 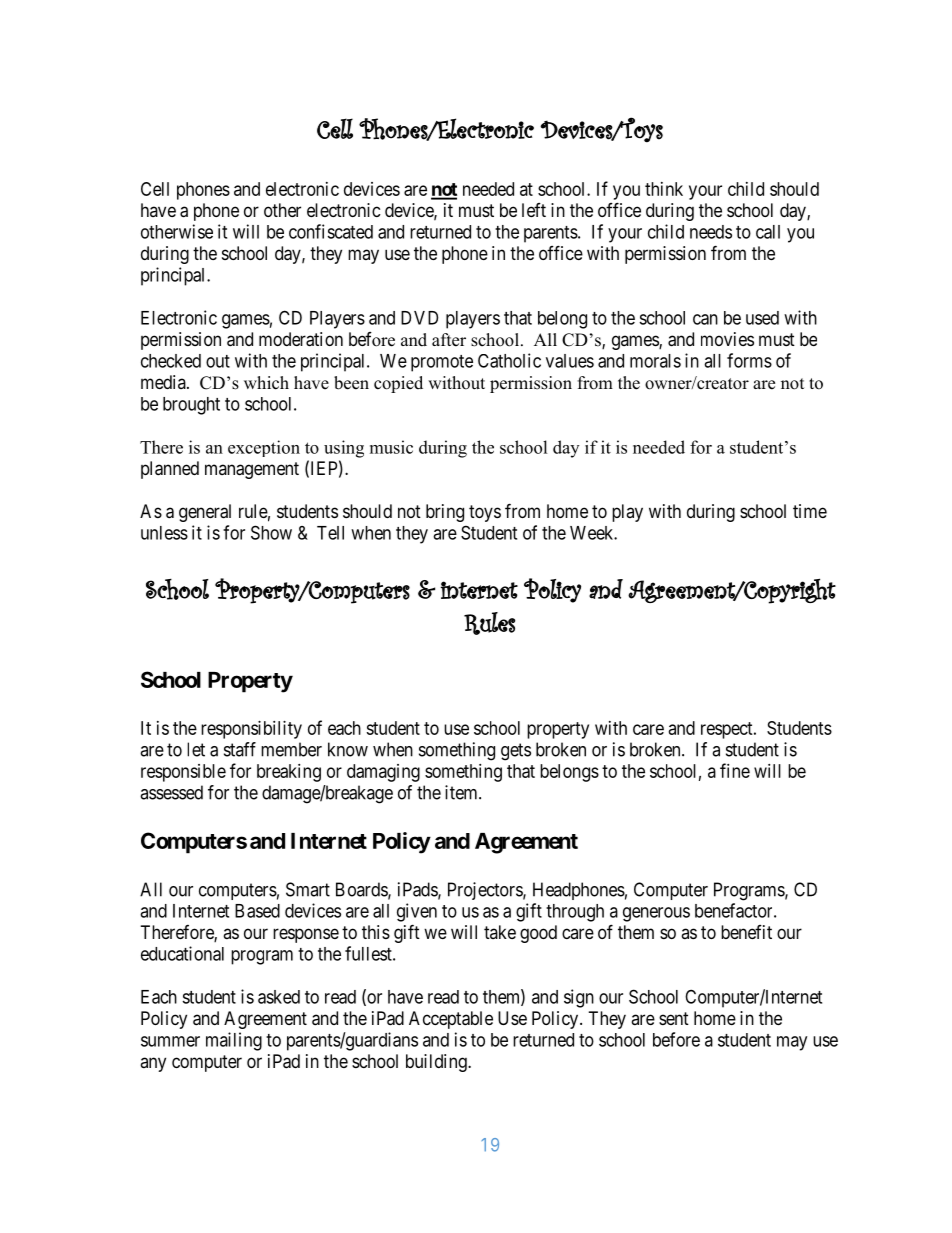 I want to click on Show, so click(x=271, y=532).
